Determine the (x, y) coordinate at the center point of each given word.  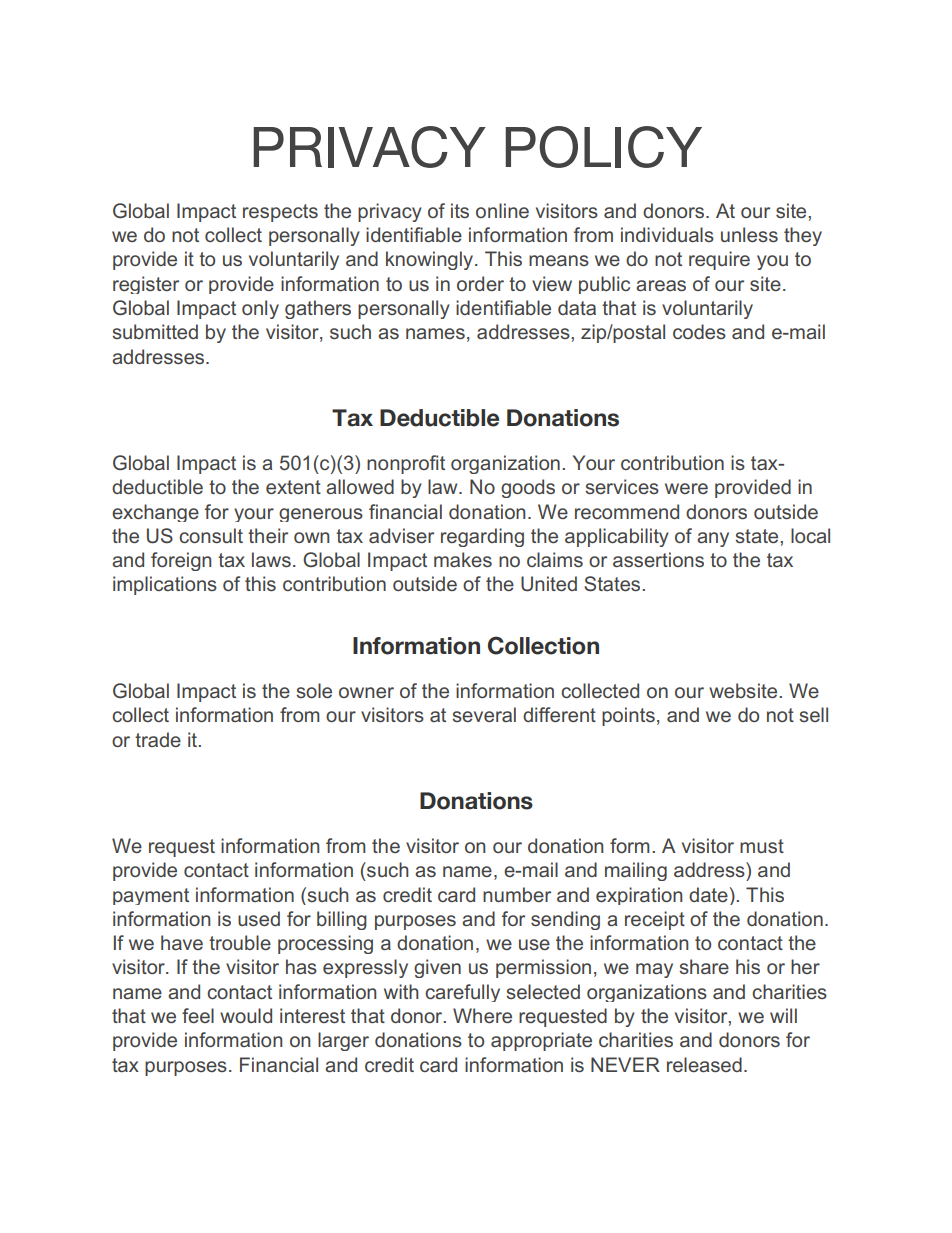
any (713, 539)
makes (463, 559)
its (460, 210)
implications (165, 585)
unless (749, 234)
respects (280, 213)
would (246, 1015)
